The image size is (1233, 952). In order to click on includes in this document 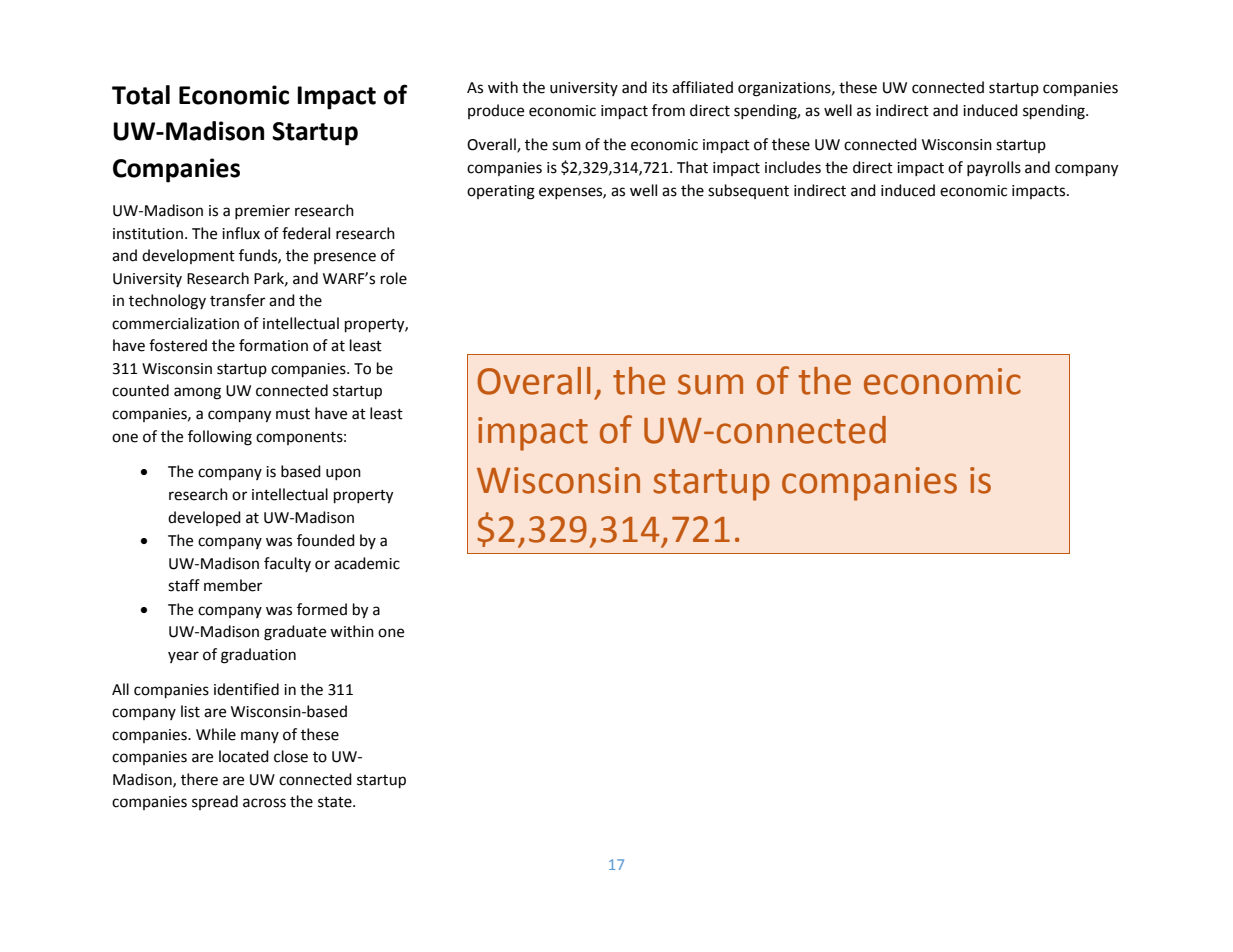, I will do `click(793, 167)`.
